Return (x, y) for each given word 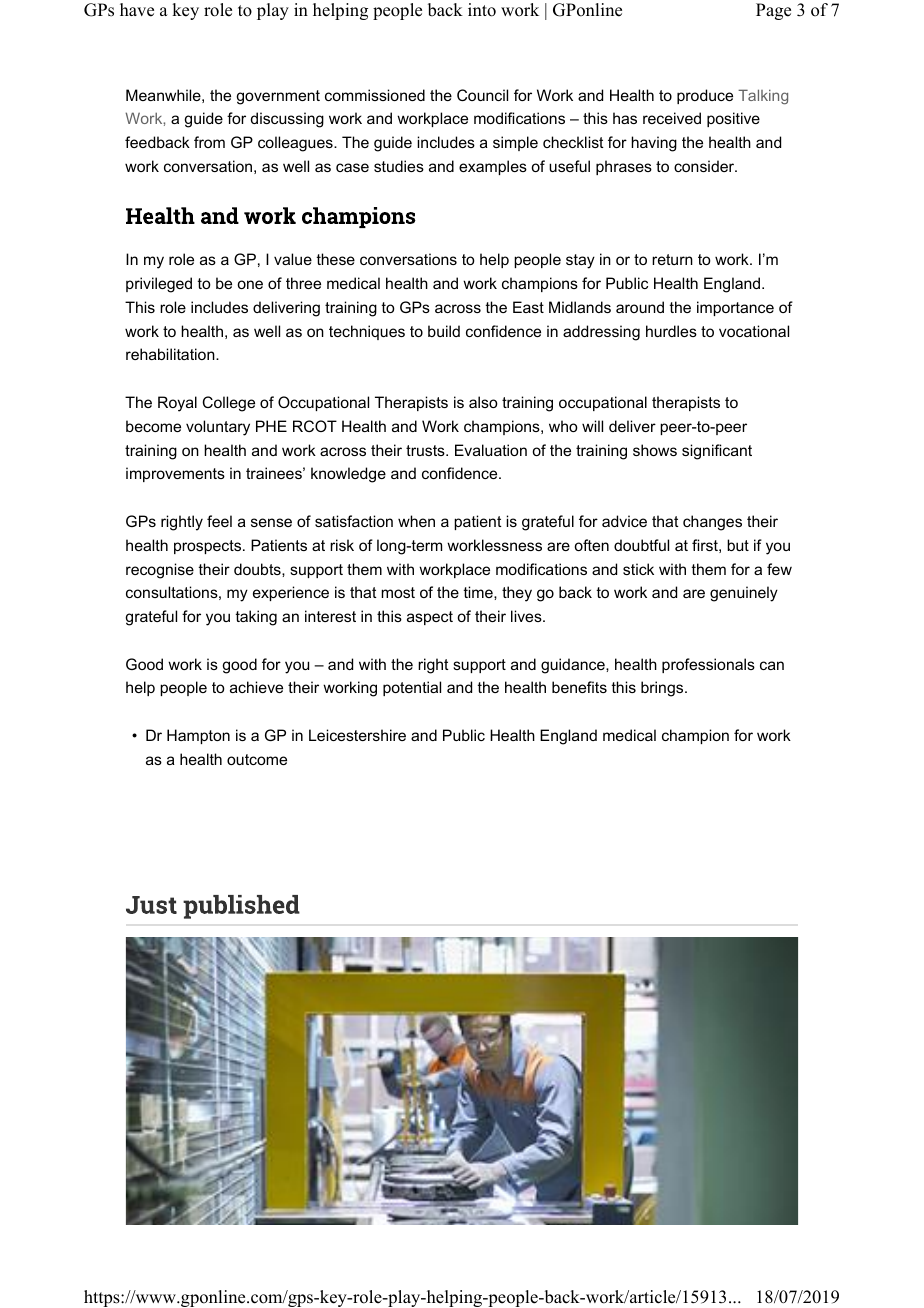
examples (493, 167)
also (483, 402)
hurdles (671, 331)
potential (412, 688)
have (137, 10)
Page (773, 11)
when (416, 521)
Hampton (198, 736)
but (738, 545)
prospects (209, 547)
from (209, 142)
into (482, 10)
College (229, 404)
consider (705, 166)
